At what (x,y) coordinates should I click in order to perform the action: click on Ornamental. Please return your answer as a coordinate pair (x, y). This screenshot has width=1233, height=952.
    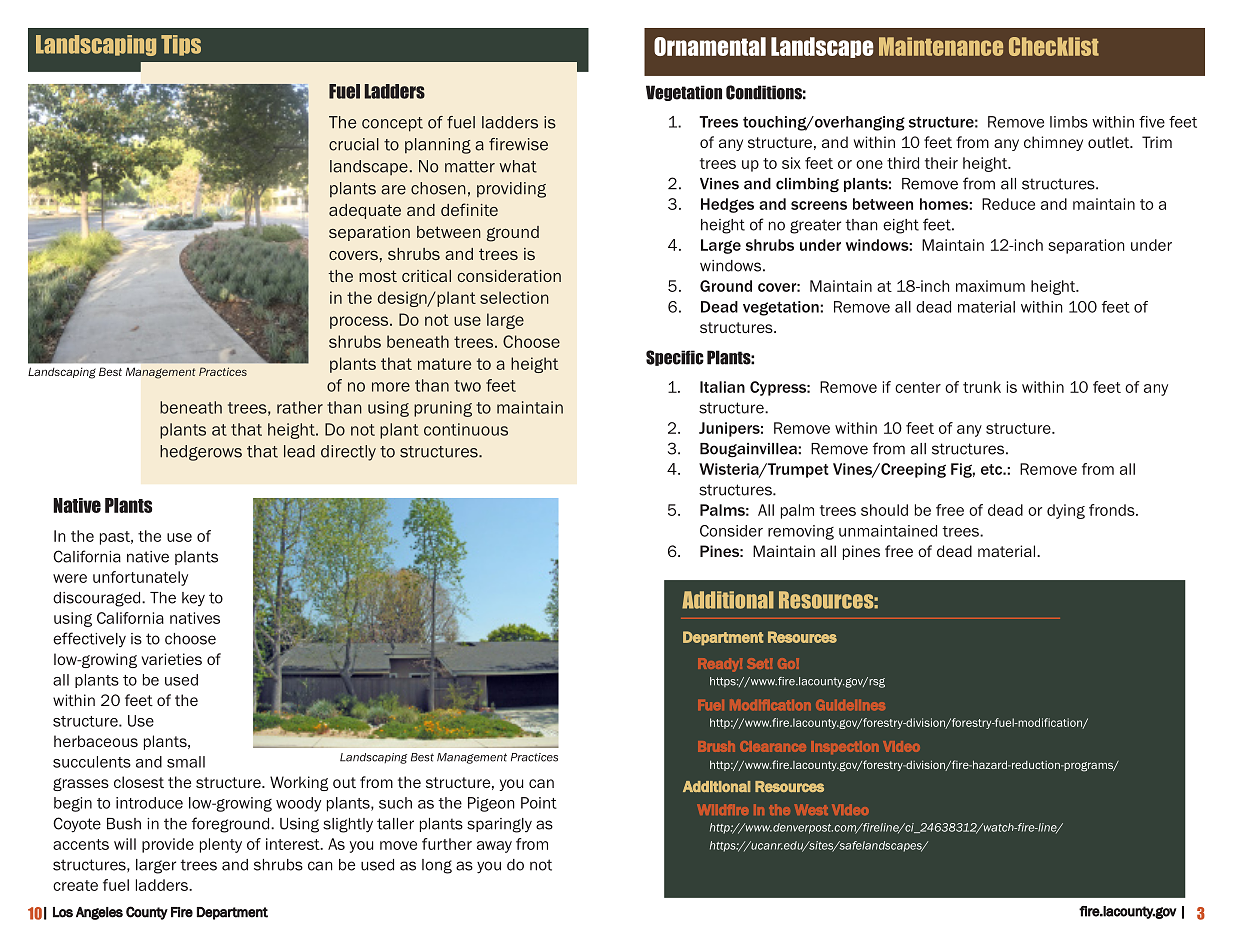
    Looking at the image, I should click on (710, 46).
